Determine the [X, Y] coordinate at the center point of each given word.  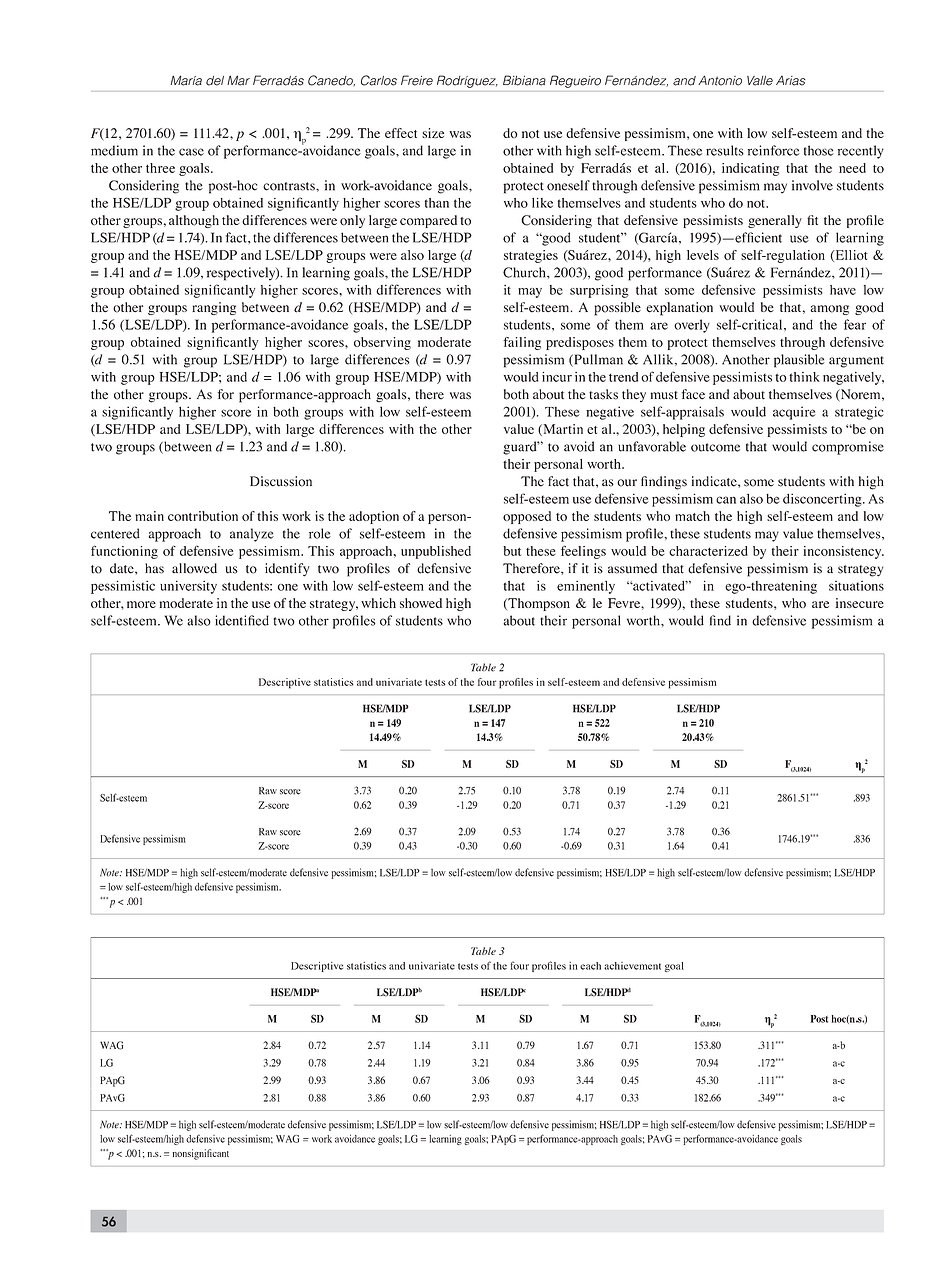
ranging [214, 308]
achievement [632, 966]
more [141, 604]
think [804, 377]
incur [557, 377]
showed [421, 603]
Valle [760, 81]
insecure [860, 603]
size [433, 133]
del [215, 81]
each [590, 966]
